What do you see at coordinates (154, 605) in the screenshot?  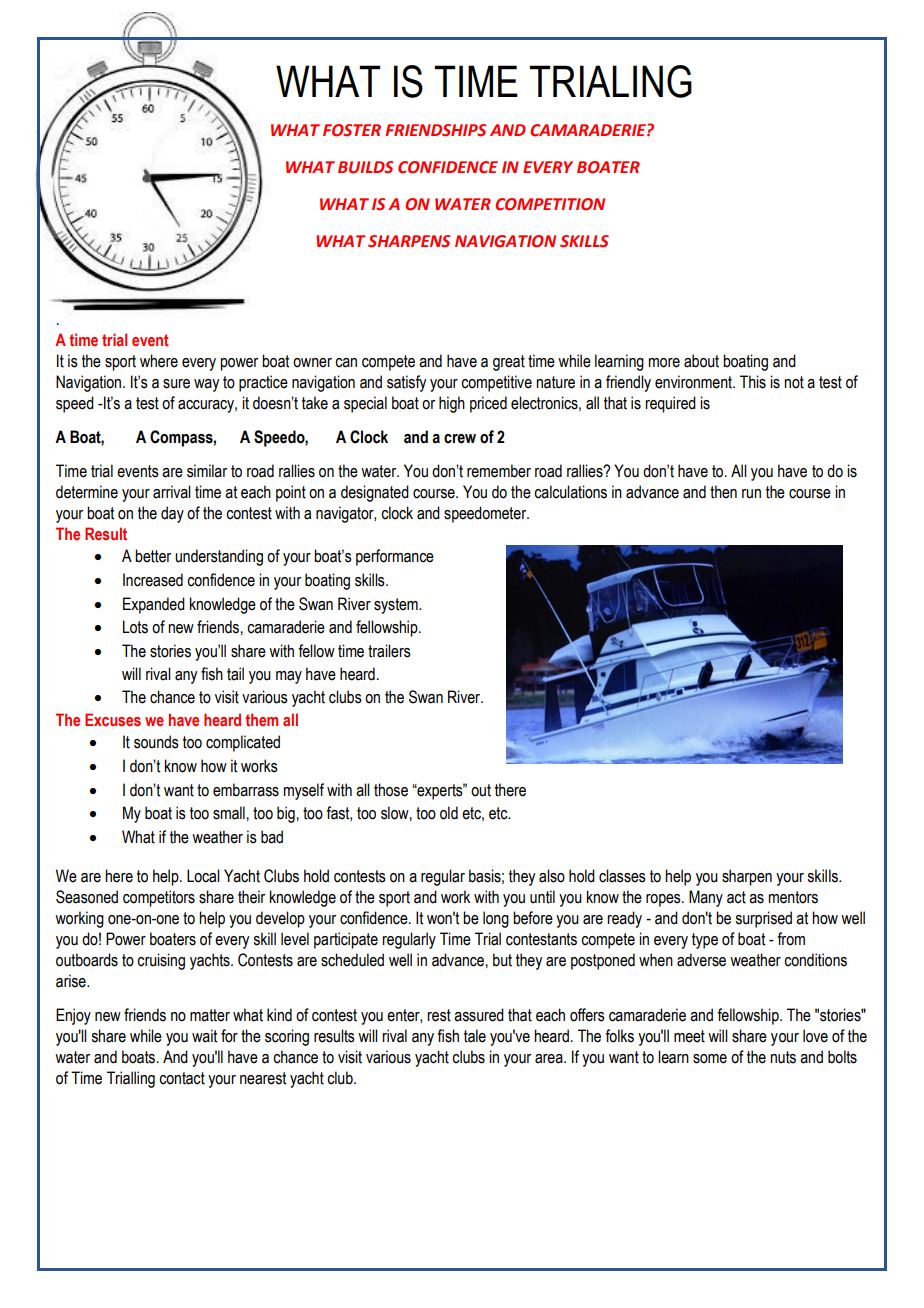 I see `Expanded` at bounding box center [154, 605].
